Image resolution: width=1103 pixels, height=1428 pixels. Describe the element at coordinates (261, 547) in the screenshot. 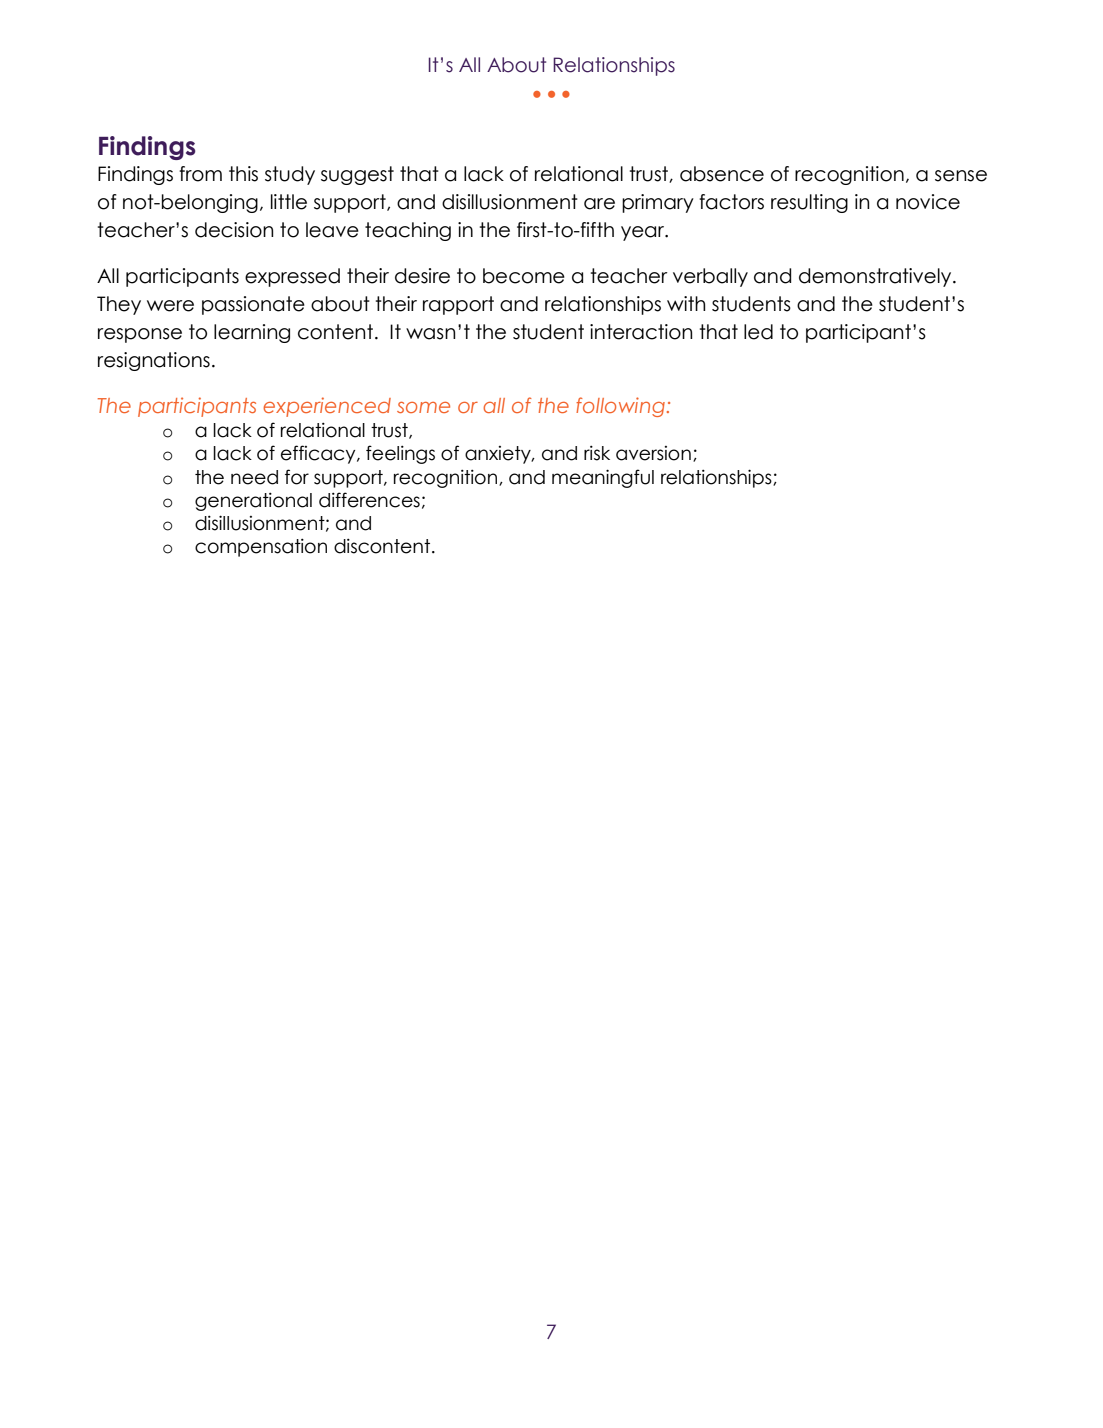

I see `compensation` at that location.
